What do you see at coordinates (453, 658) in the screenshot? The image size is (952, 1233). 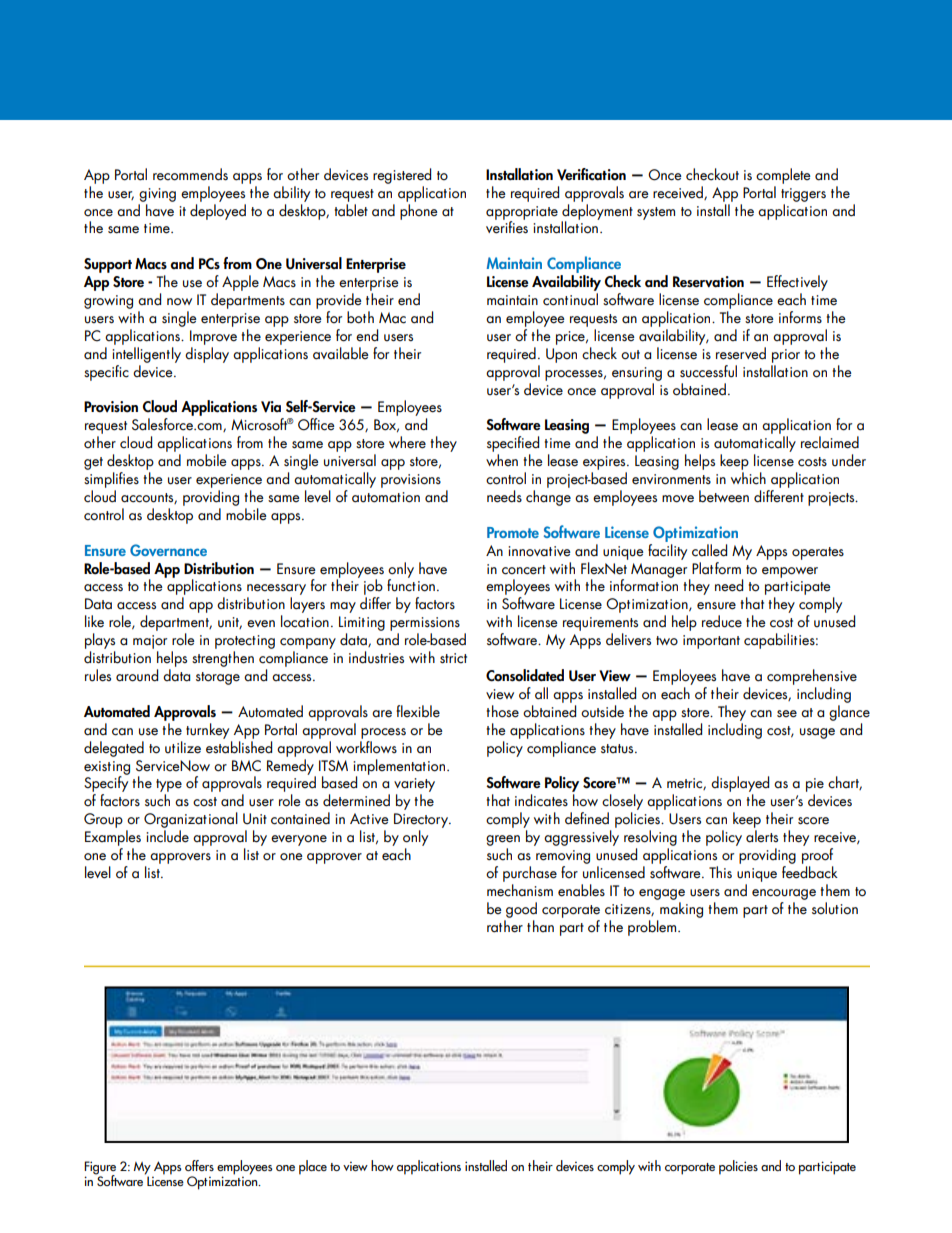 I see `strict` at bounding box center [453, 658].
